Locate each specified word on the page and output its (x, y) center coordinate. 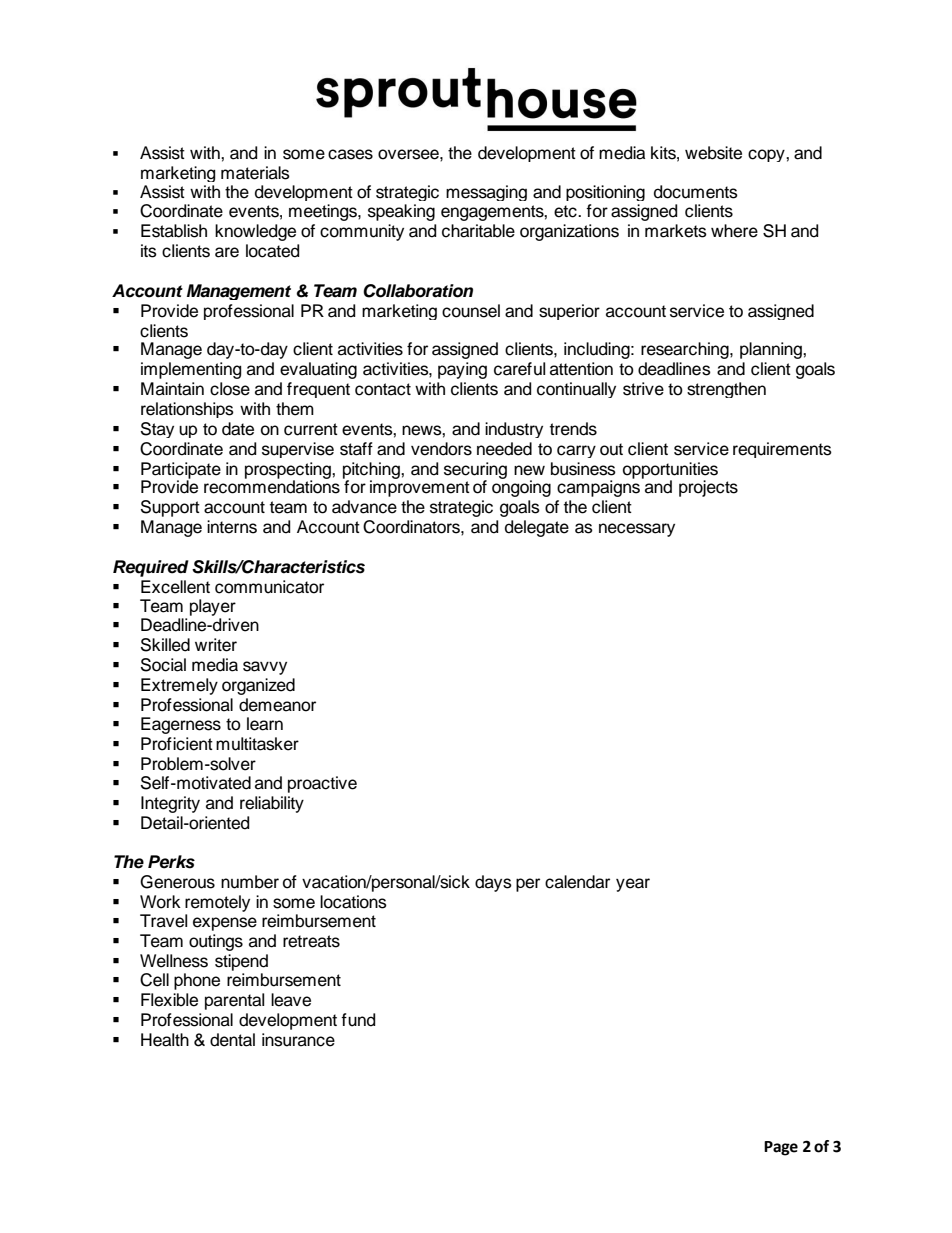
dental (232, 1040)
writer (216, 645)
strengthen (726, 390)
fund (358, 1020)
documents (696, 192)
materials (255, 173)
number (250, 882)
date (238, 429)
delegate (537, 528)
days (493, 883)
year (633, 885)
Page (781, 1148)
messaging (486, 193)
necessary (637, 530)
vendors (441, 449)
